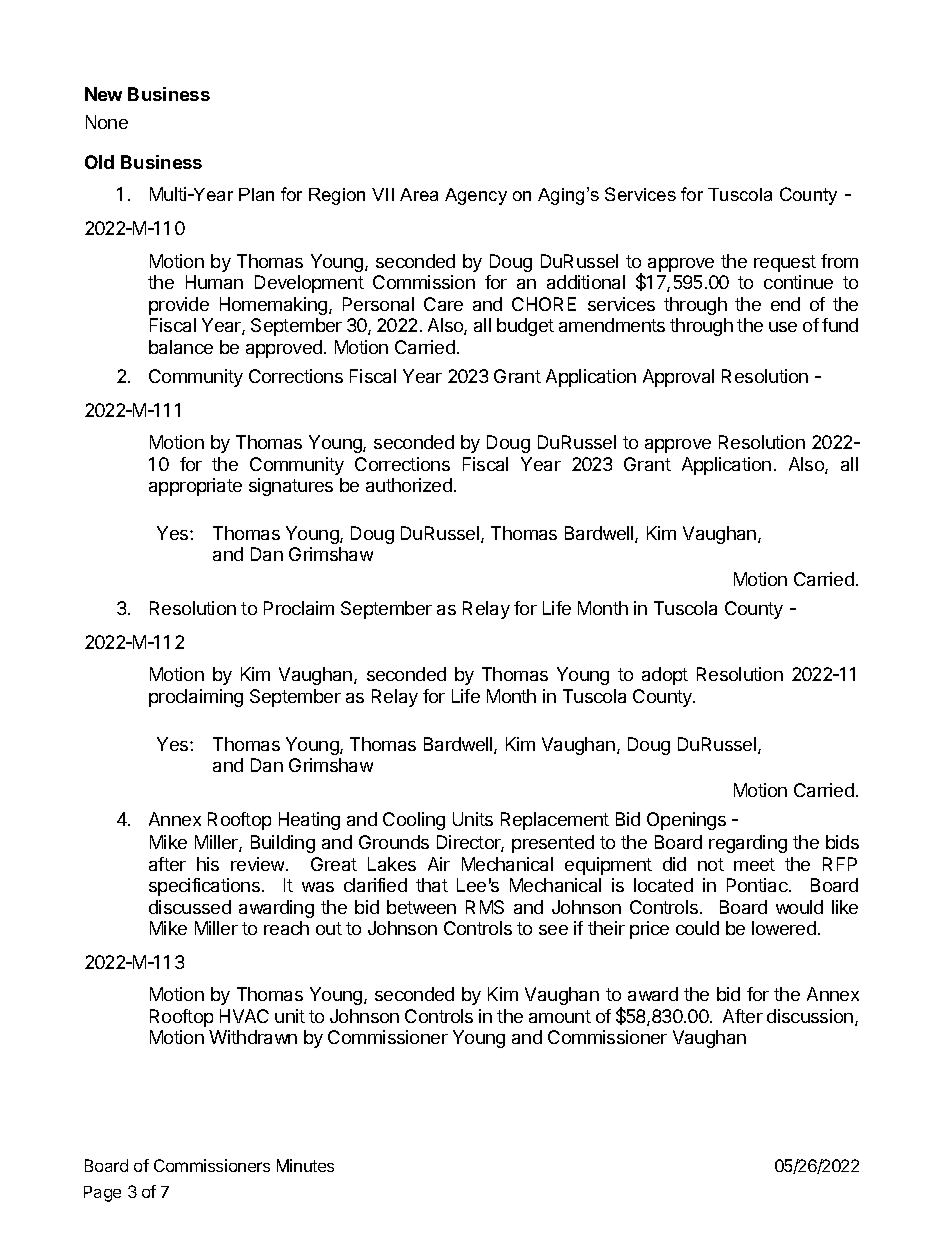 The width and height of the screenshot is (952, 1233). What do you see at coordinates (102, 1194) in the screenshot?
I see `Page` at bounding box center [102, 1194].
